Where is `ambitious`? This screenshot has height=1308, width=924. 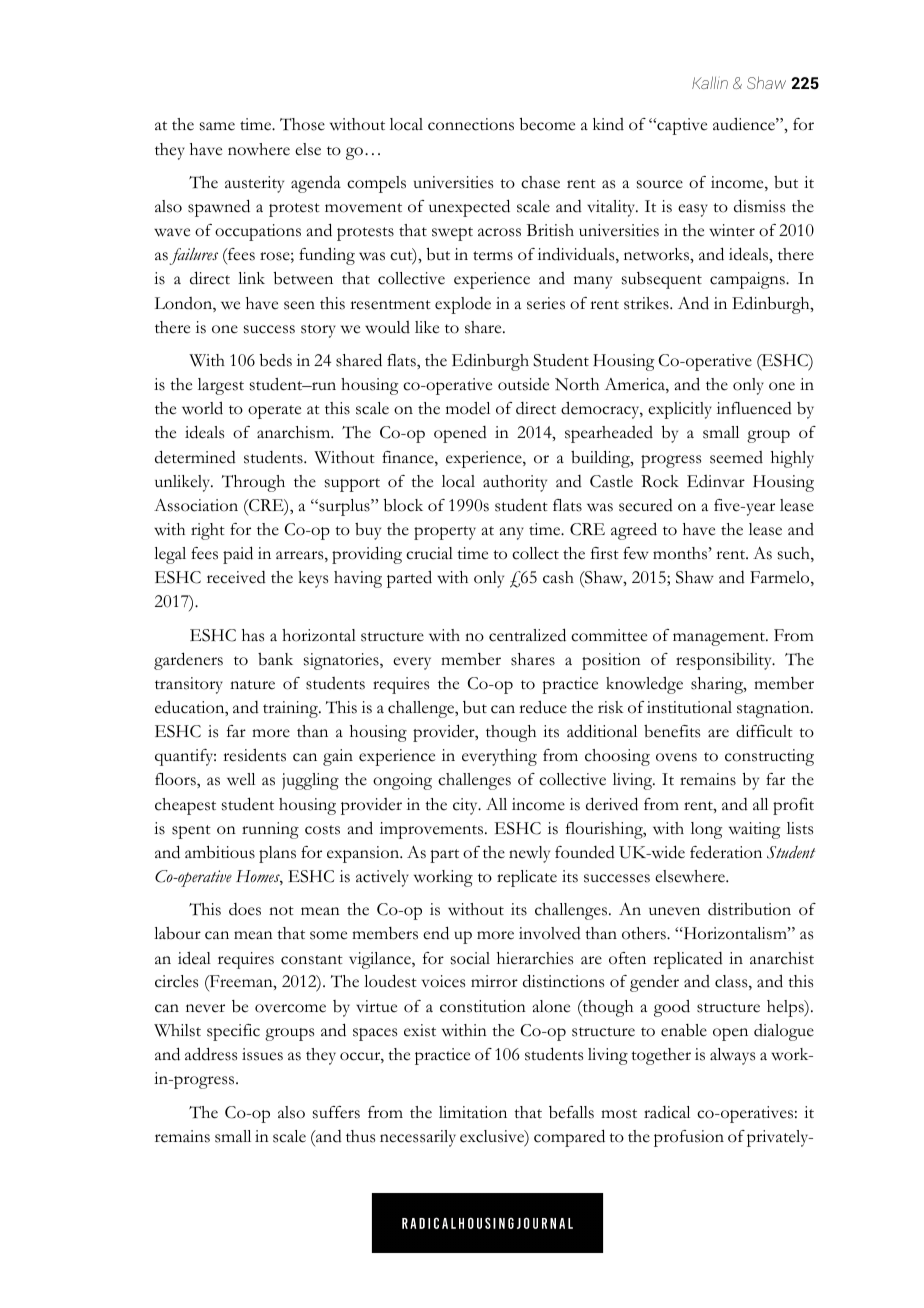 ambitious is located at coordinates (220, 852).
